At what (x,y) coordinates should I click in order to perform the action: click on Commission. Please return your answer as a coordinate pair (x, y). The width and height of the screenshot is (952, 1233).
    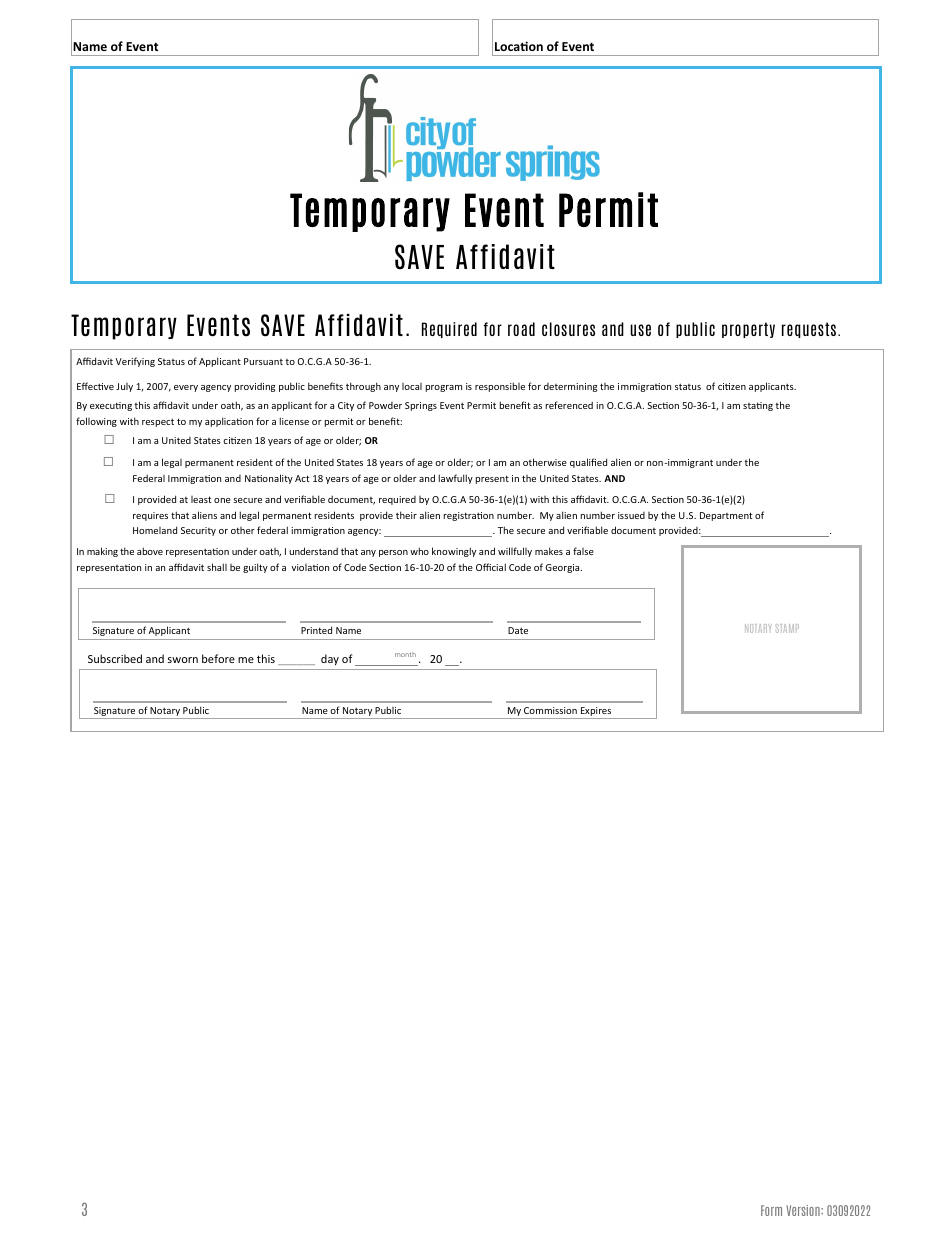
    Looking at the image, I should click on (550, 710).
